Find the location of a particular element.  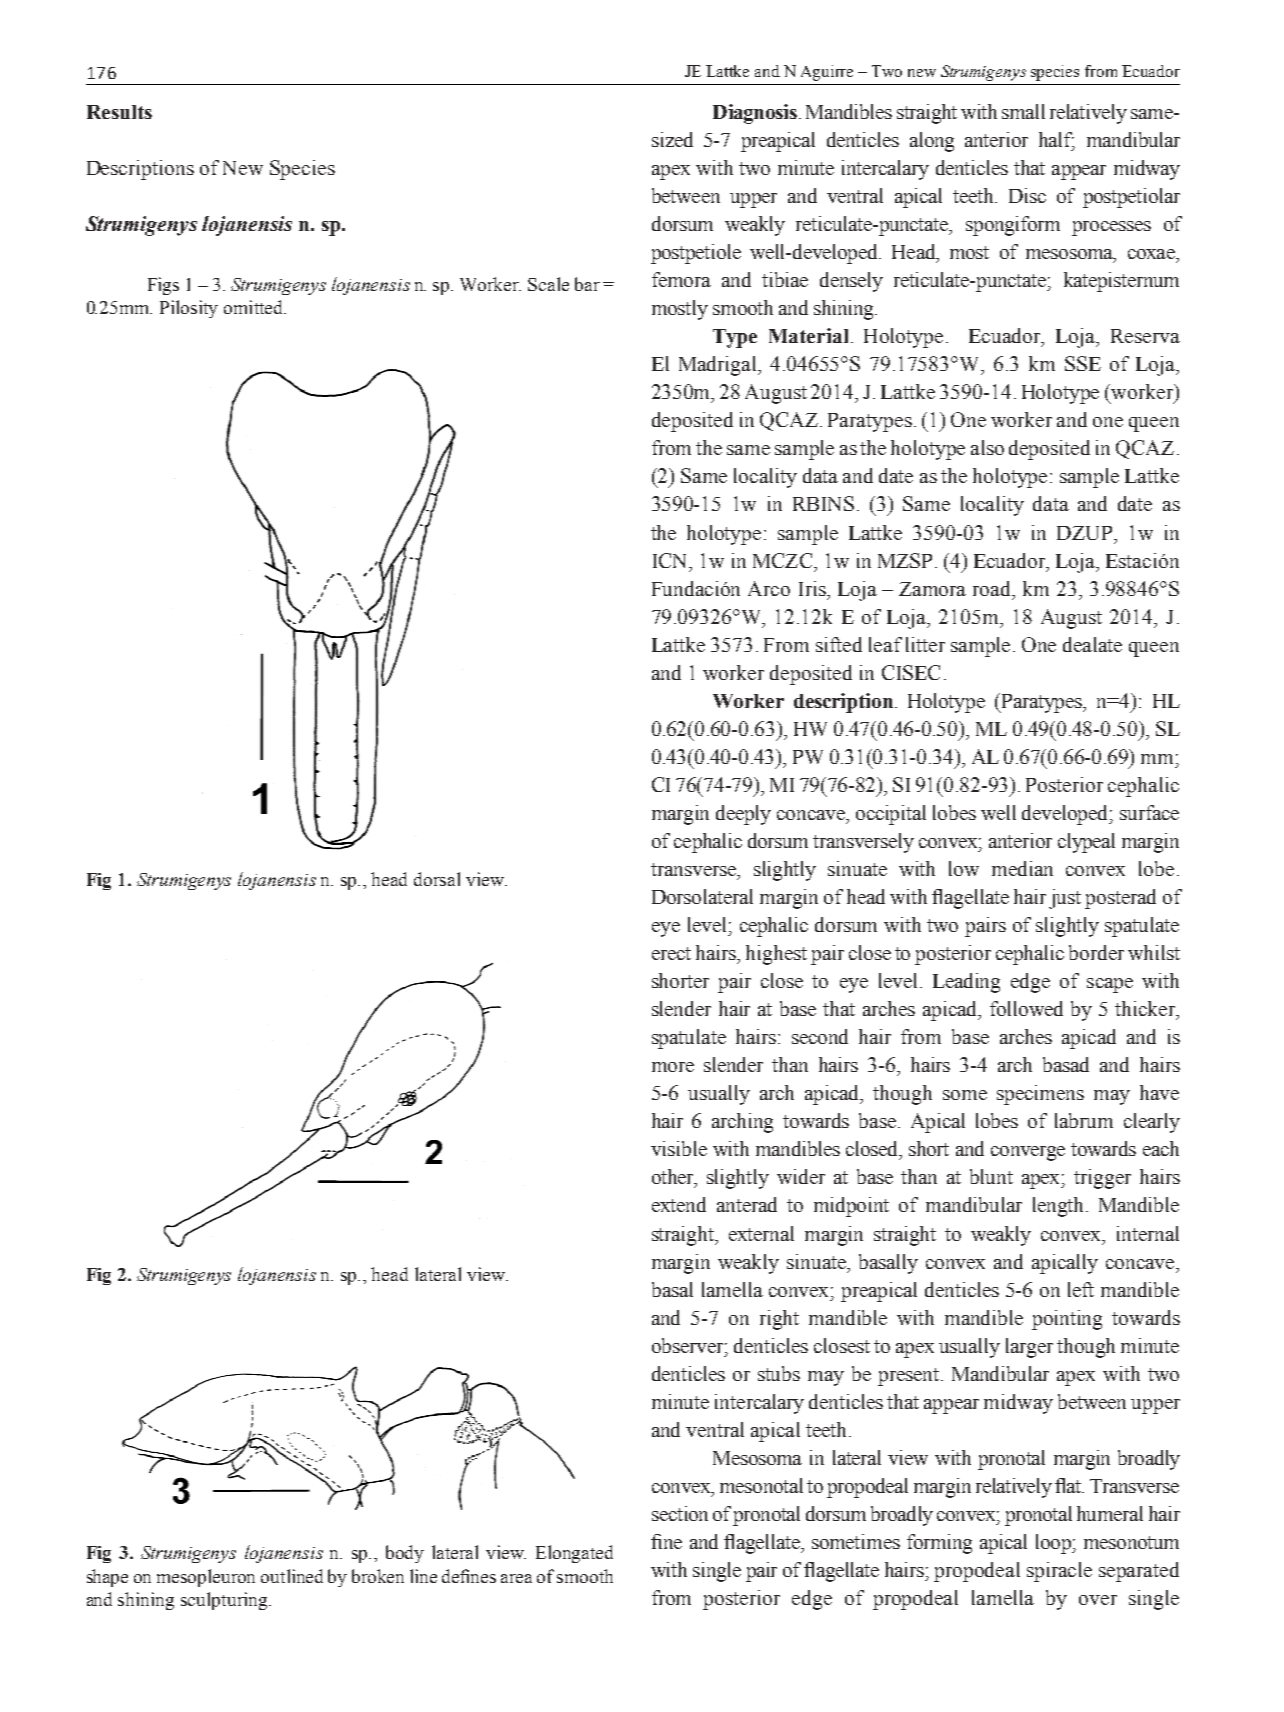

Elongated is located at coordinates (574, 1554).
